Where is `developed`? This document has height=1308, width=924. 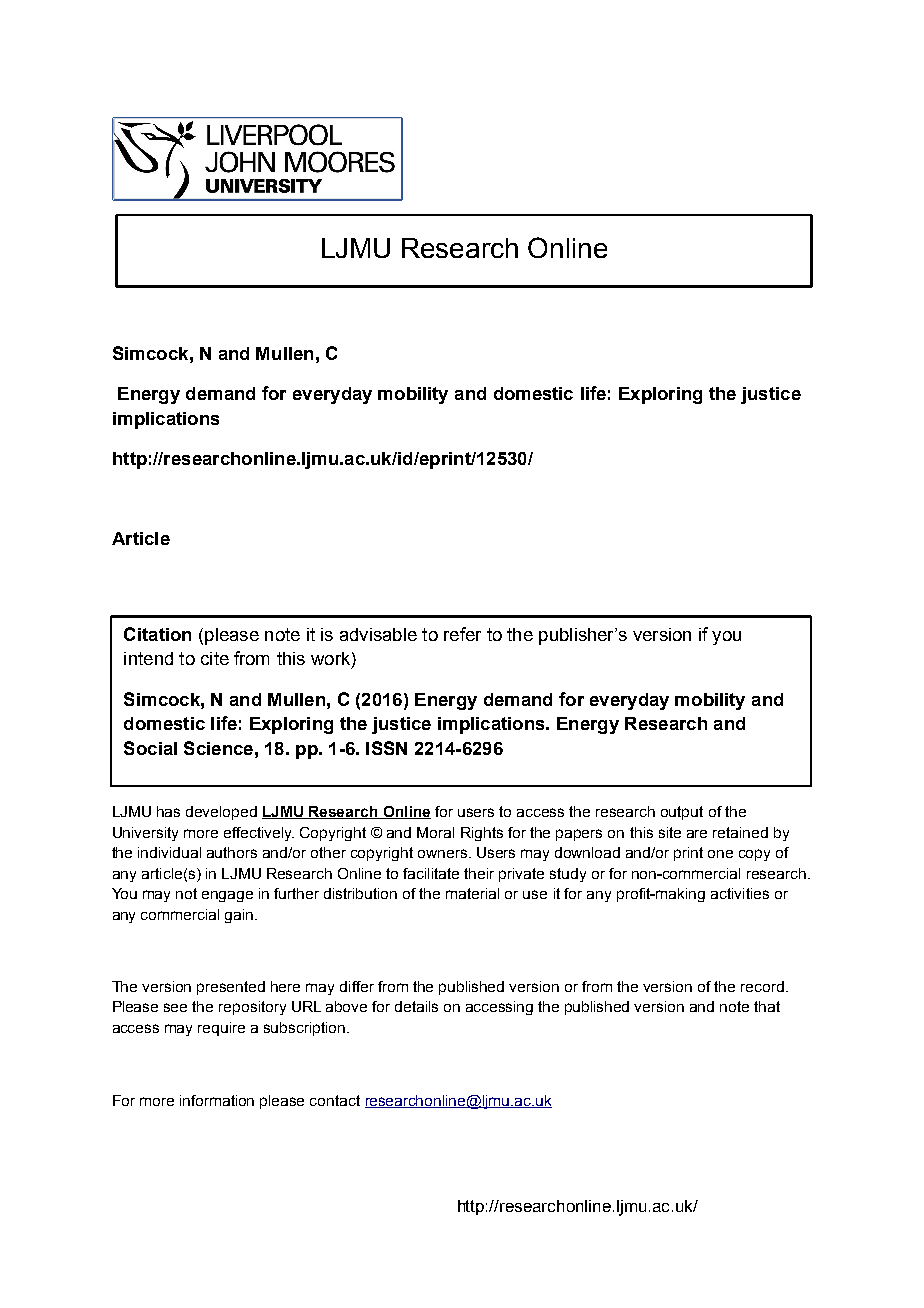
developed is located at coordinates (221, 813).
